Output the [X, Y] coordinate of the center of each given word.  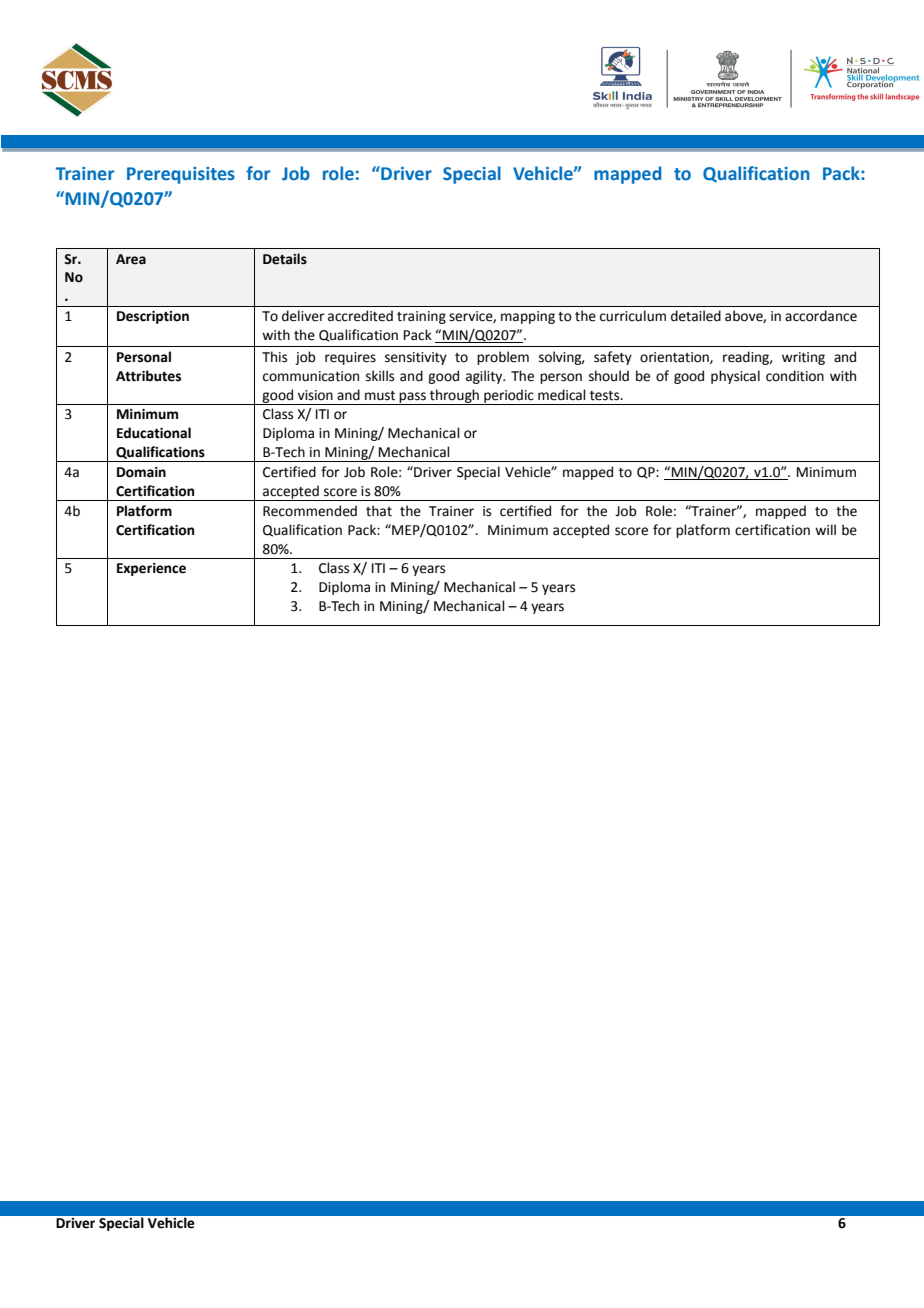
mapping [528, 317]
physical [735, 377]
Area [131, 259]
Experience [151, 569]
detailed [696, 316]
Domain [141, 472]
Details [285, 259]
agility [485, 377]
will [825, 529]
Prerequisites [181, 175]
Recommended [310, 511]
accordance [821, 316]
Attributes [148, 376]
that [379, 511]
